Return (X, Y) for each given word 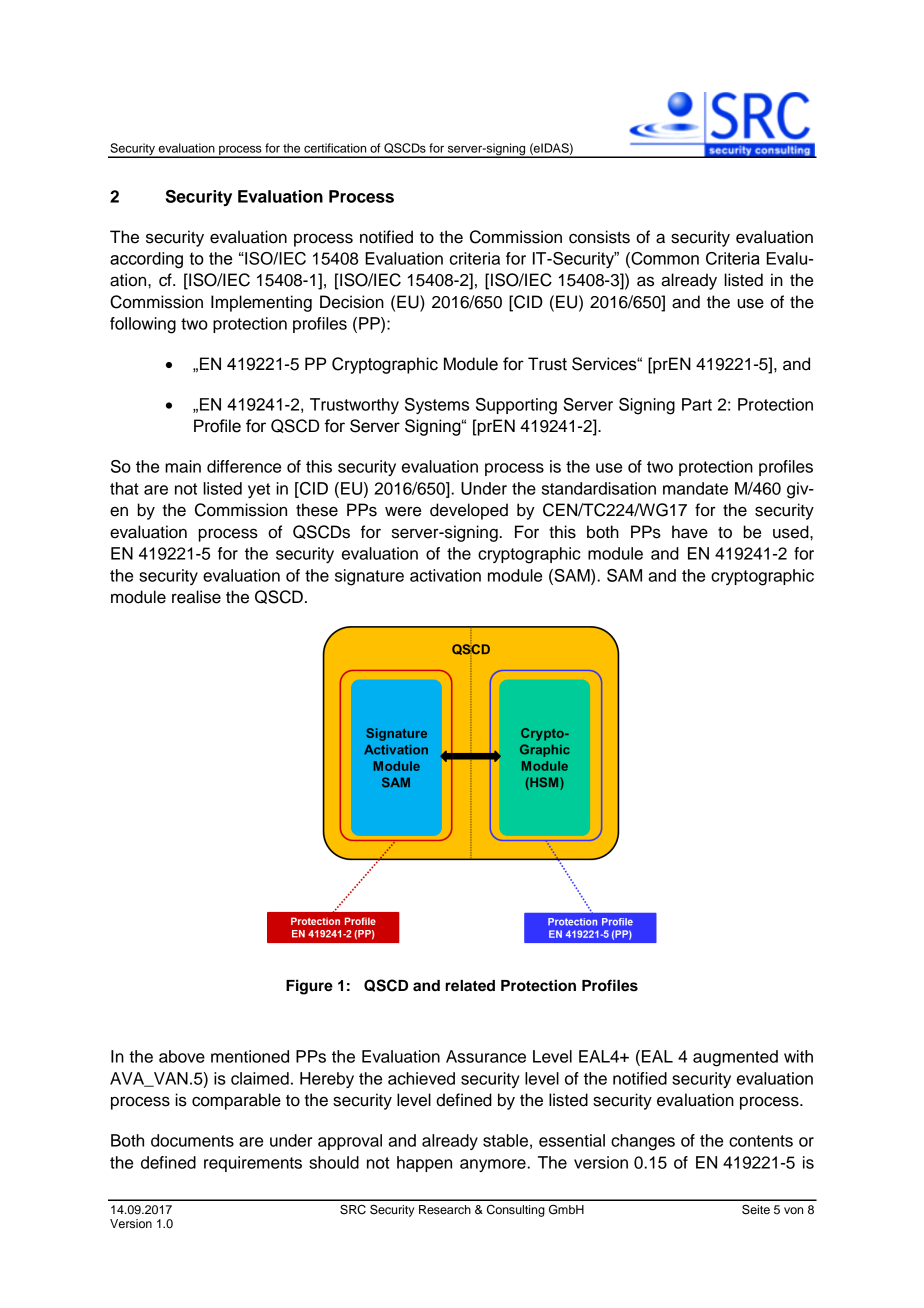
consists (599, 237)
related (470, 986)
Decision (352, 302)
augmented (735, 1058)
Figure (309, 987)
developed (469, 511)
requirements (253, 1164)
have (690, 532)
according (146, 260)
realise (196, 597)
